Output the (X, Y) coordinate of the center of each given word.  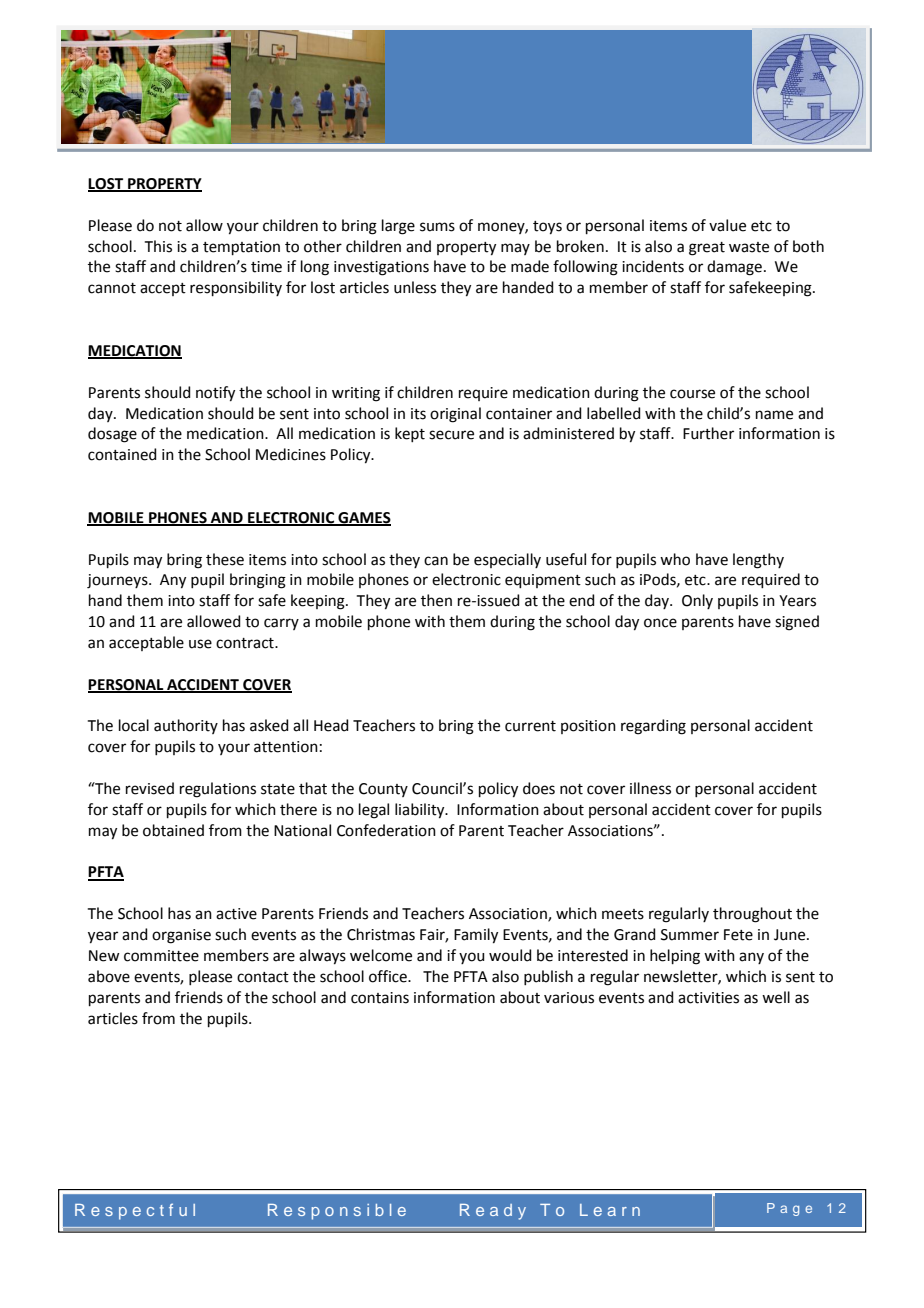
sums (437, 227)
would (510, 955)
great (707, 249)
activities (708, 998)
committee (161, 956)
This (158, 246)
